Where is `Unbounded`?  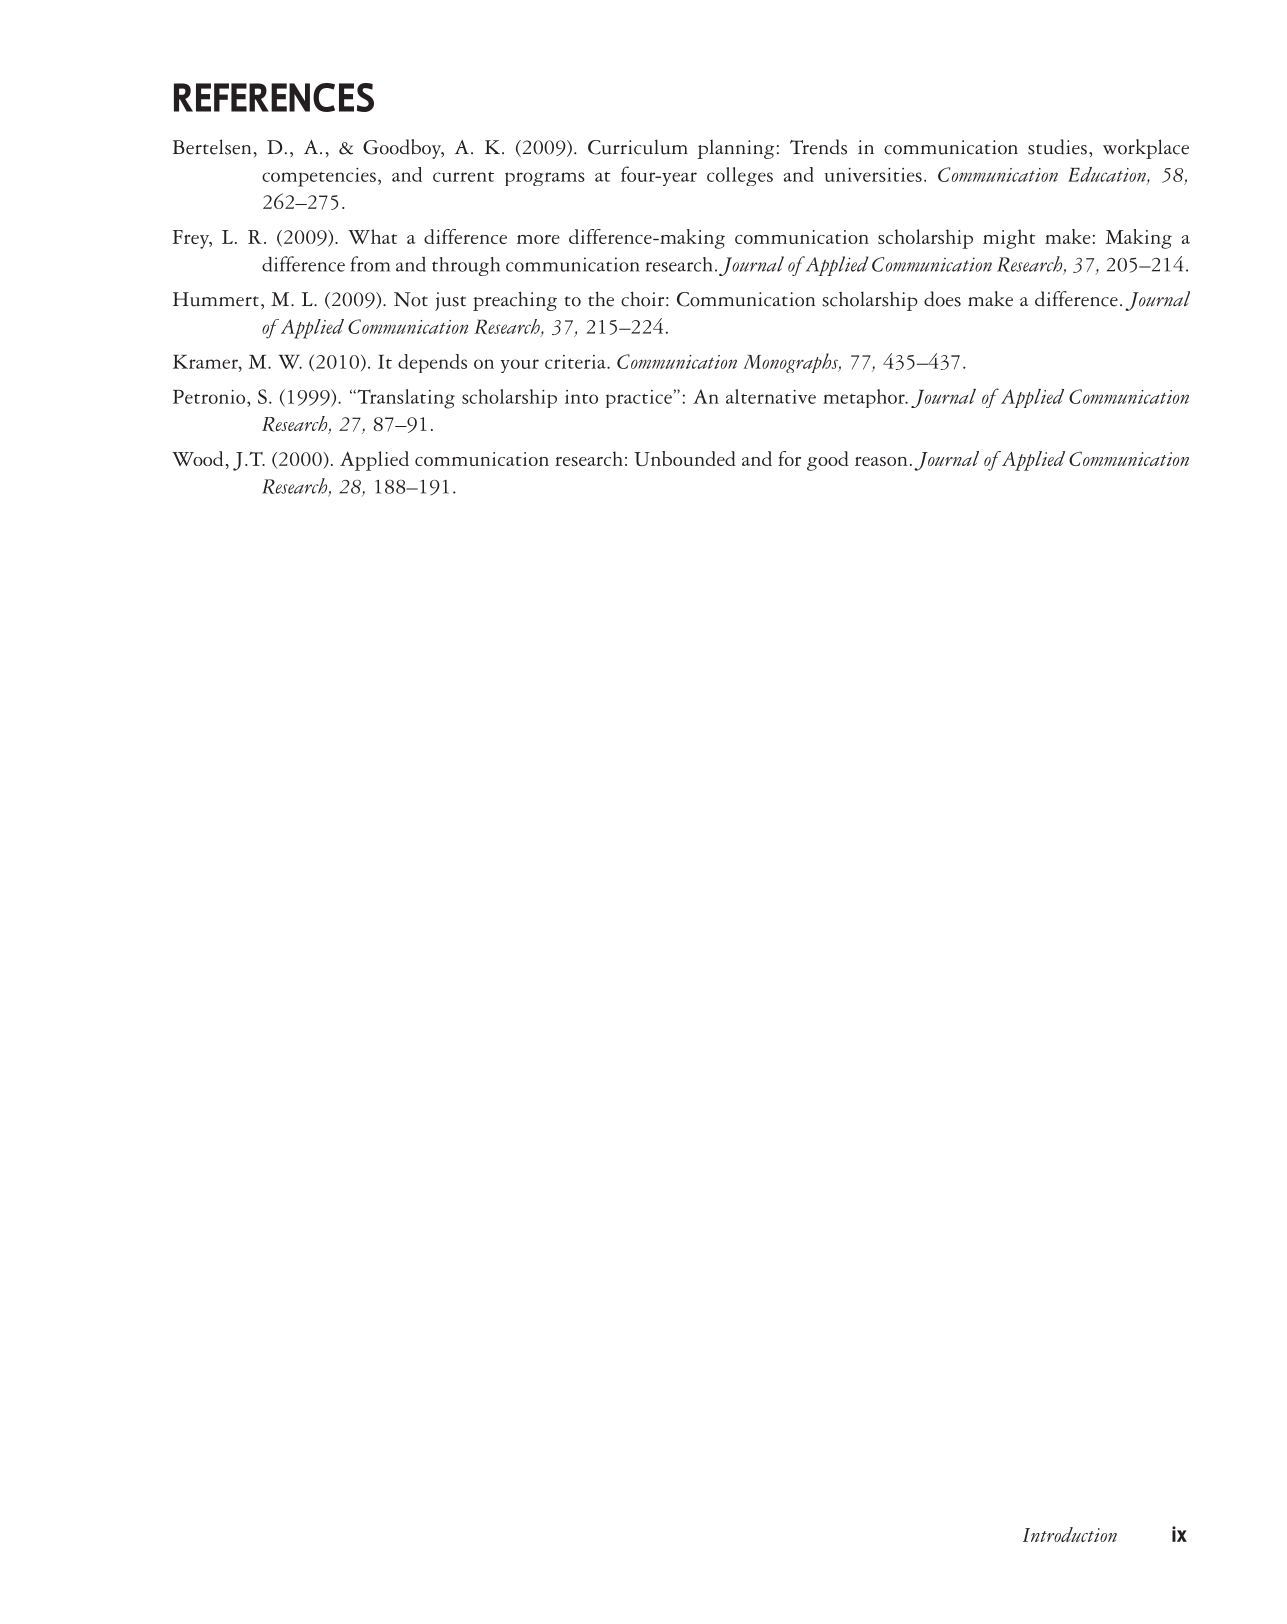 Unbounded is located at coordinates (685, 458).
